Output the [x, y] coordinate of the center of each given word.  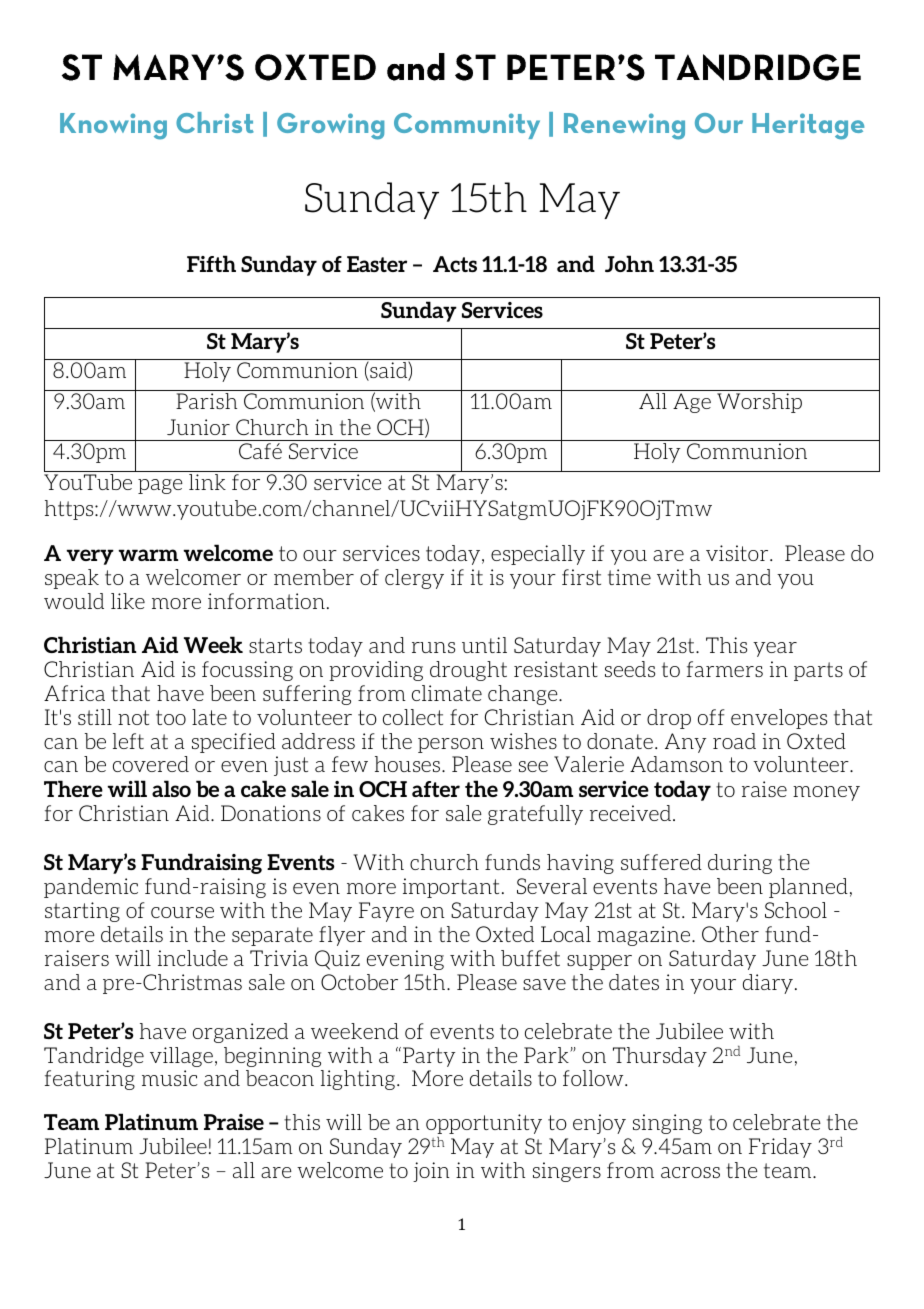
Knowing [113, 126]
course [182, 912]
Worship [759, 403]
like [128, 601]
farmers [725, 669]
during [740, 864]
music [170, 1078]
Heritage [808, 126]
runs [433, 647]
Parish [206, 401]
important [451, 888]
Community [467, 126]
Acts [455, 264]
